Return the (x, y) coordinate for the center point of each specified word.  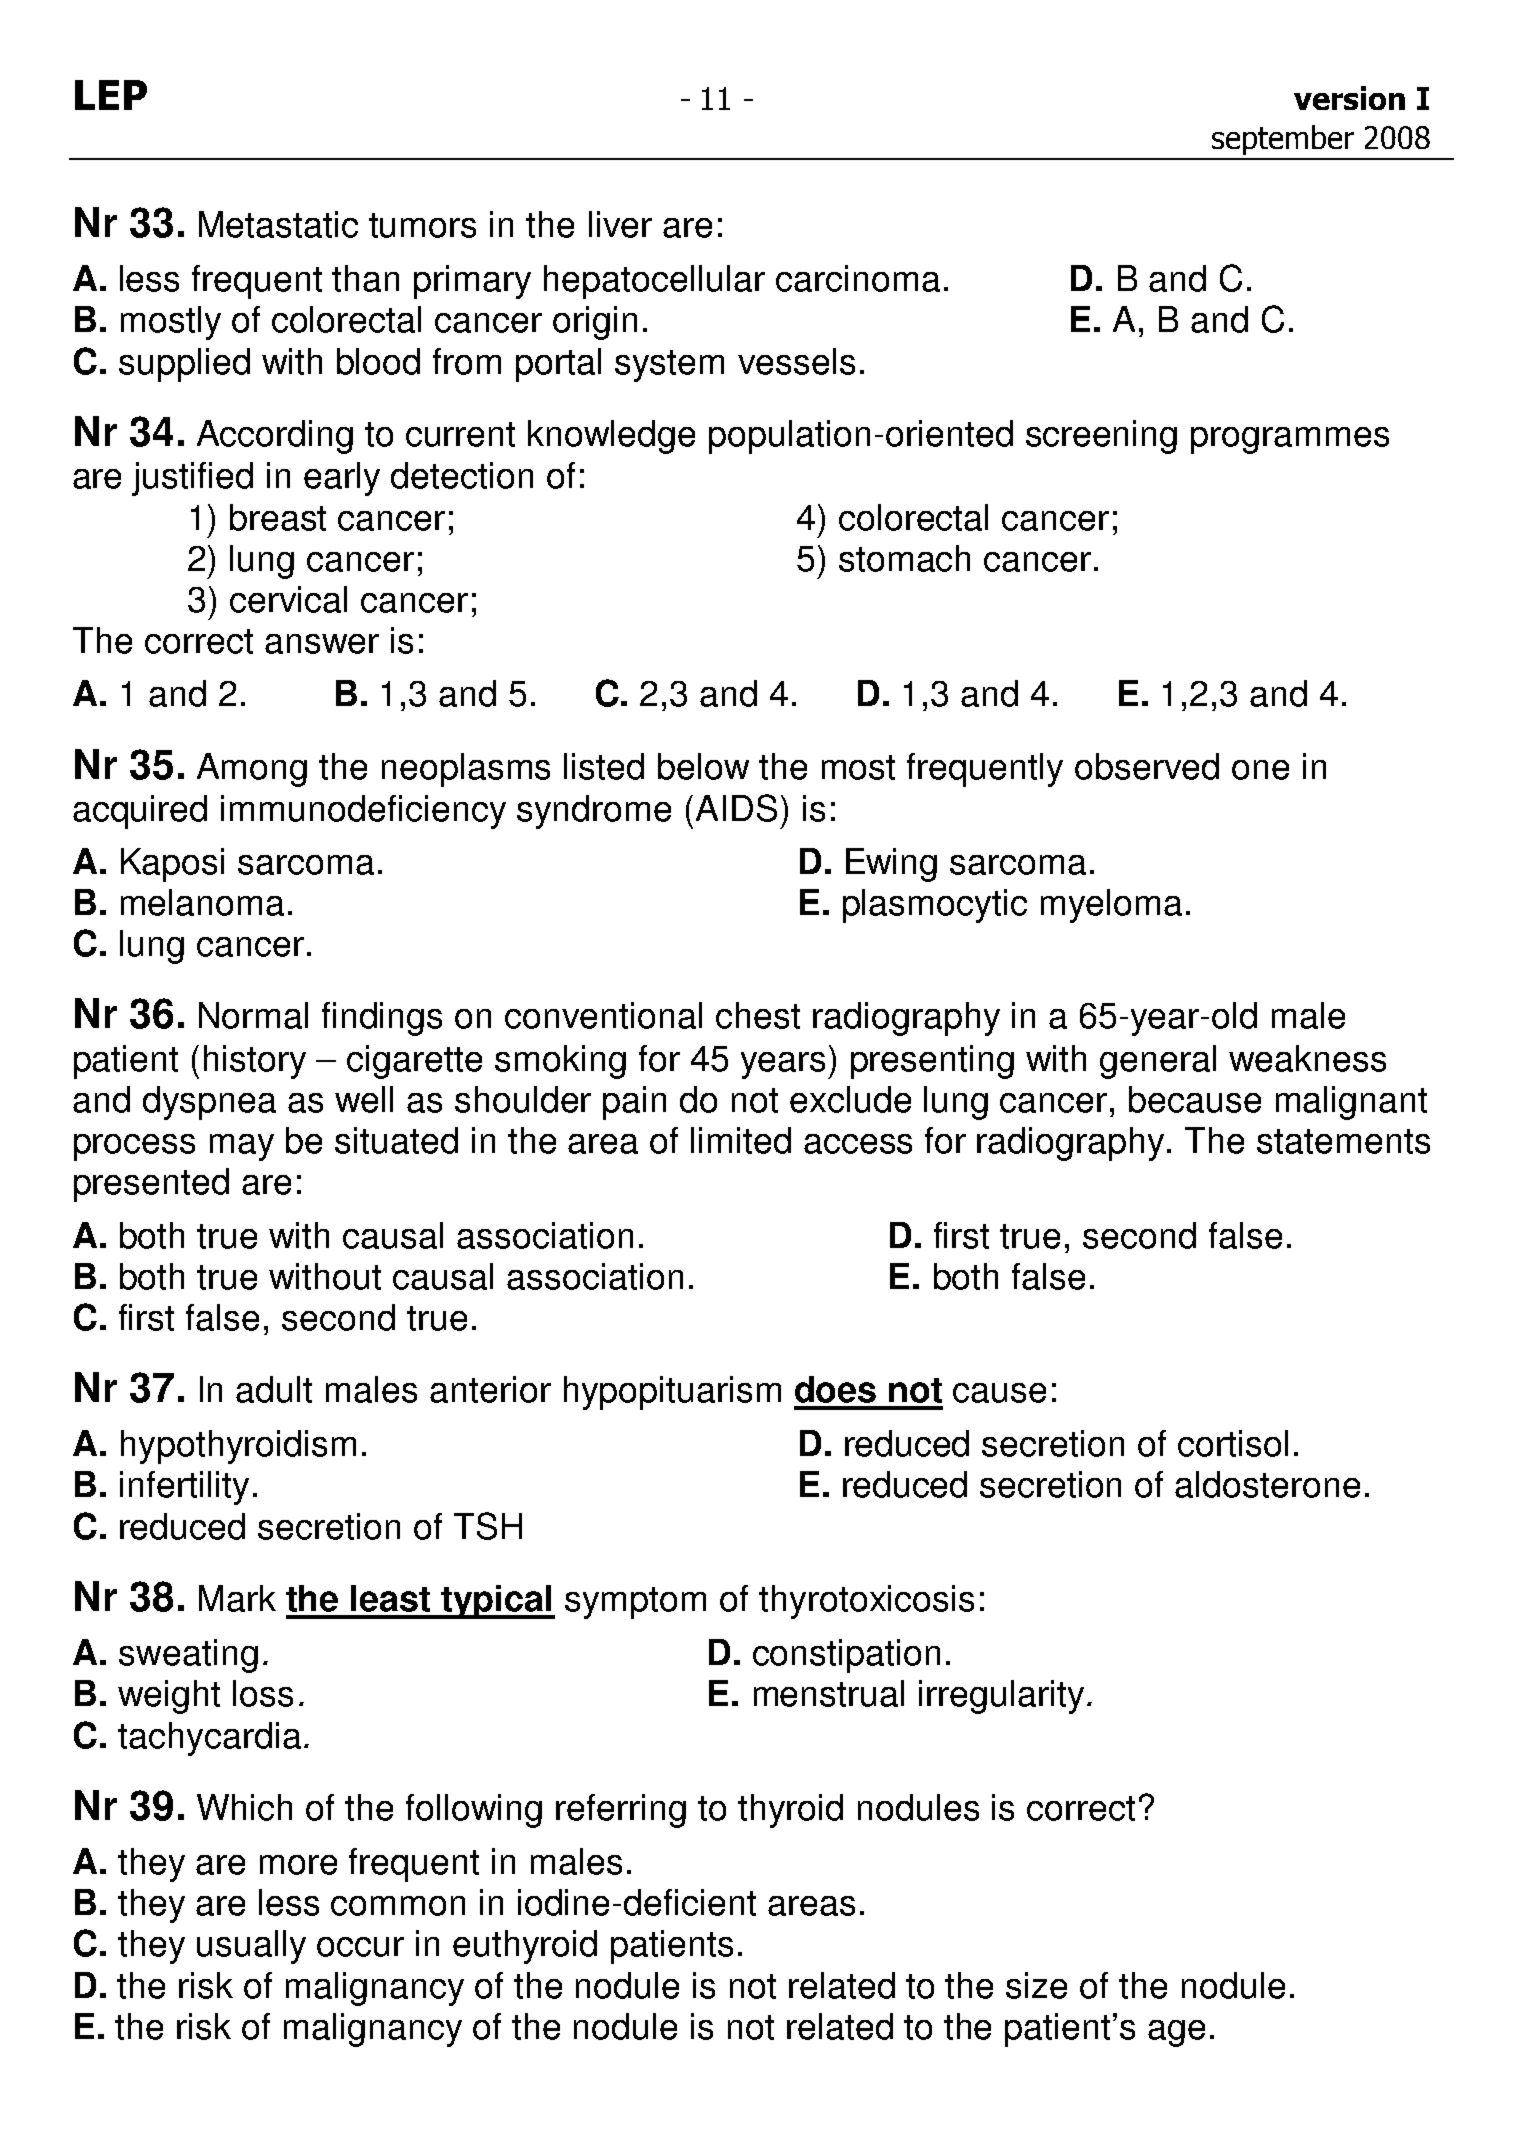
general (1158, 1062)
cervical (288, 599)
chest (758, 1015)
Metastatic (278, 224)
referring (621, 1811)
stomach (904, 558)
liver (620, 224)
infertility (184, 1488)
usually (251, 1947)
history (255, 1062)
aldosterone (1267, 1484)
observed (1147, 766)
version (1349, 98)
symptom (635, 1603)
